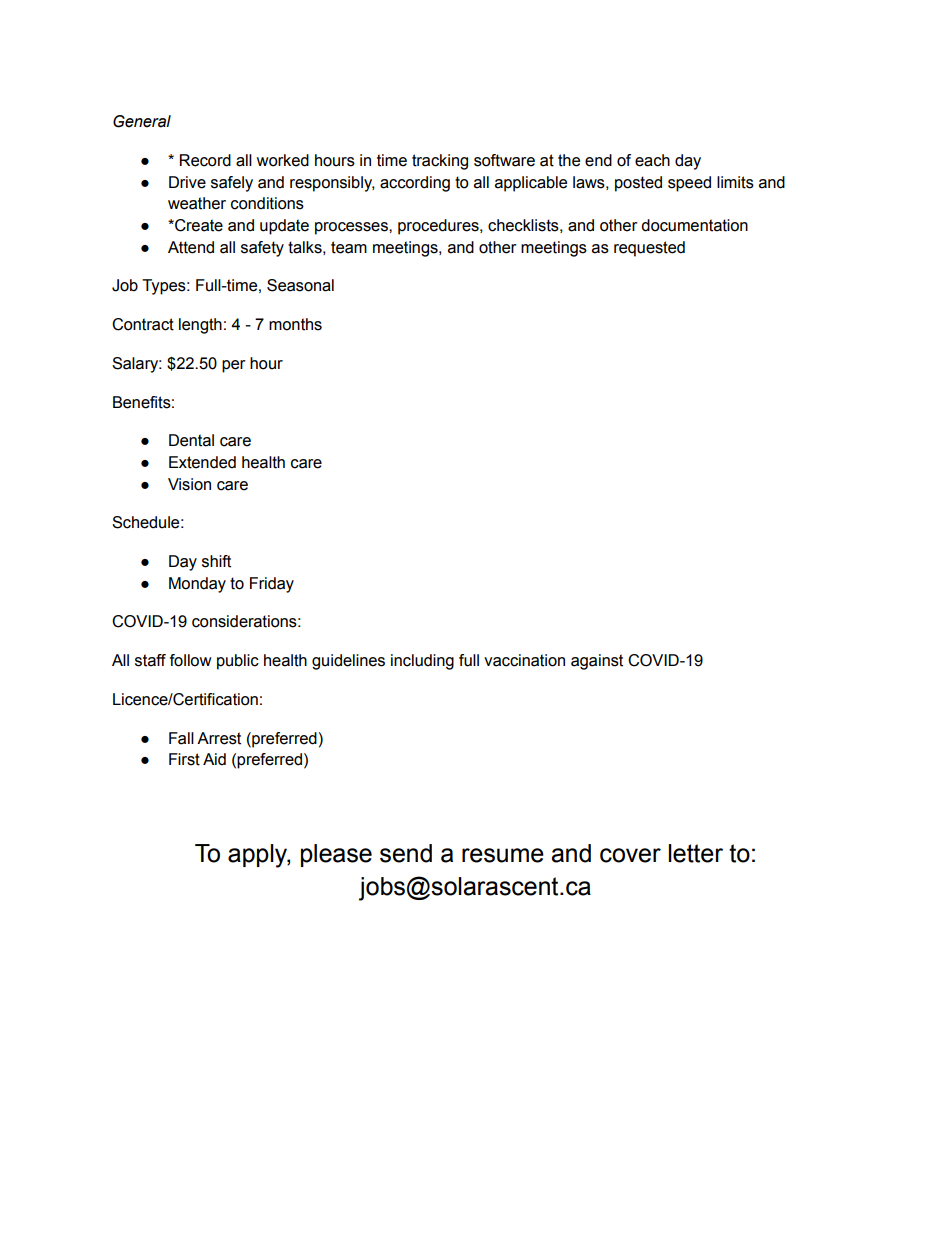  Describe the element at coordinates (597, 662) in the image. I see `against` at that location.
